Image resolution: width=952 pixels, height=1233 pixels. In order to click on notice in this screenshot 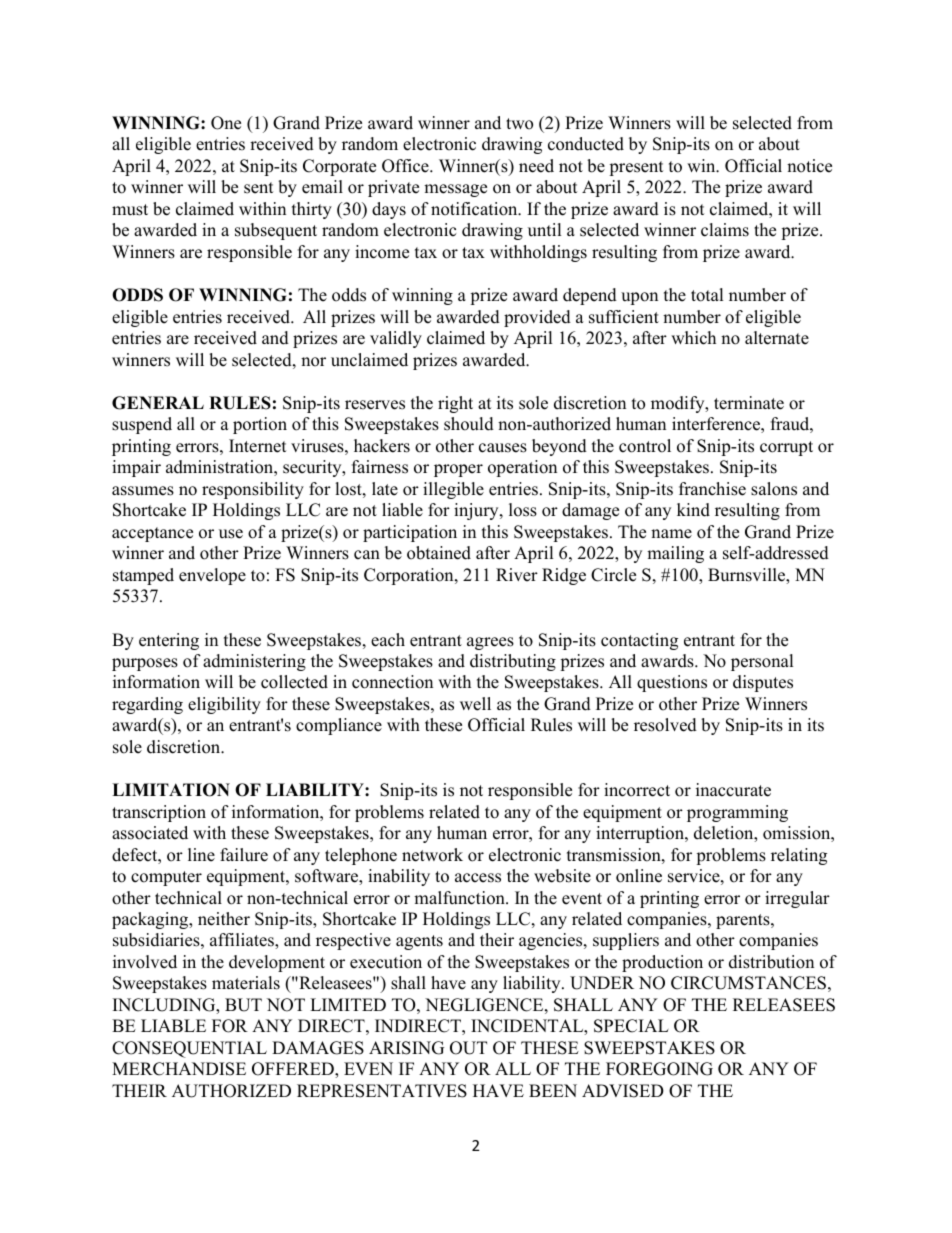, I will do `click(809, 166)`.
